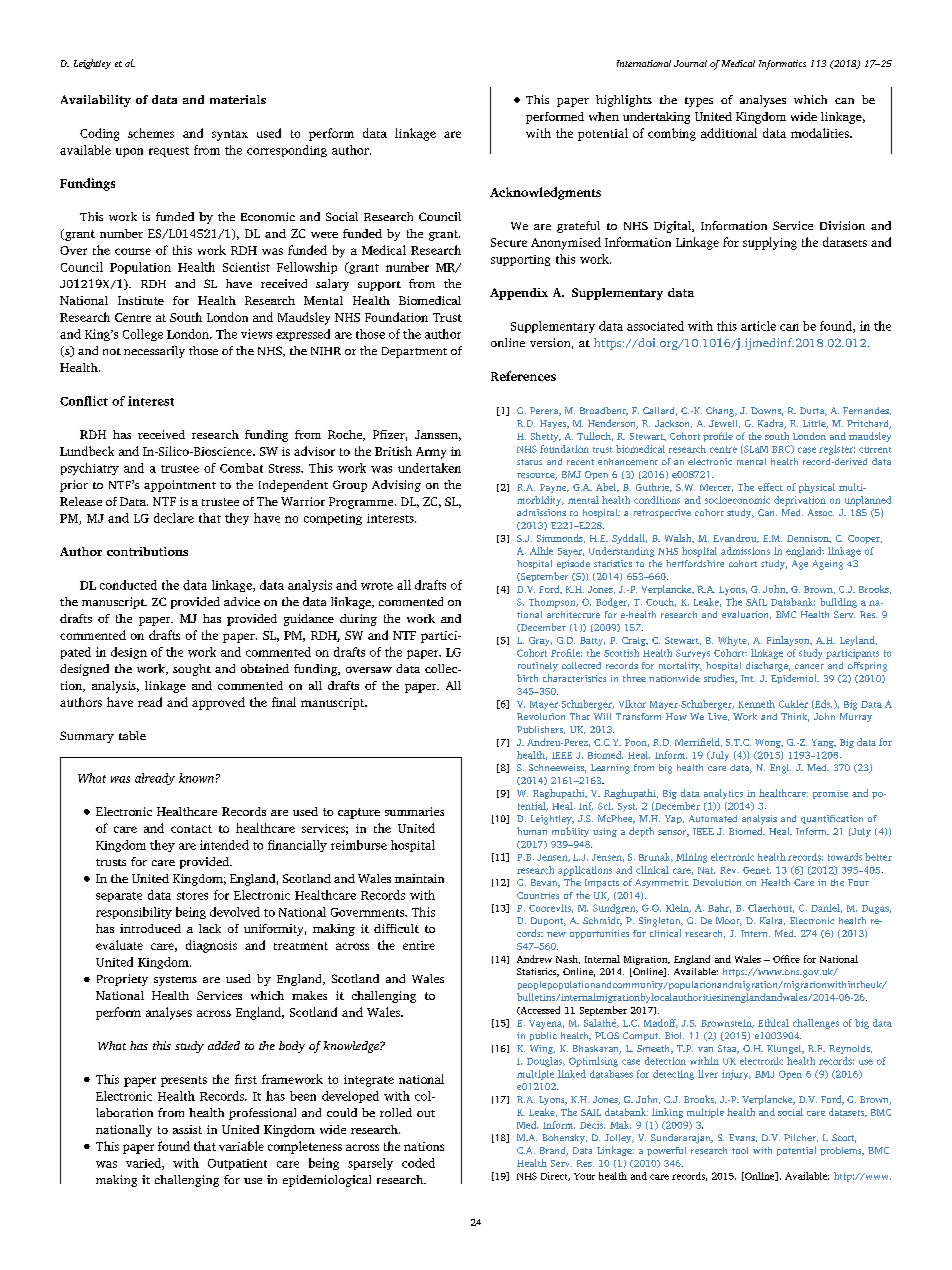  What do you see at coordinates (523, 376) in the image?
I see `References` at bounding box center [523, 376].
